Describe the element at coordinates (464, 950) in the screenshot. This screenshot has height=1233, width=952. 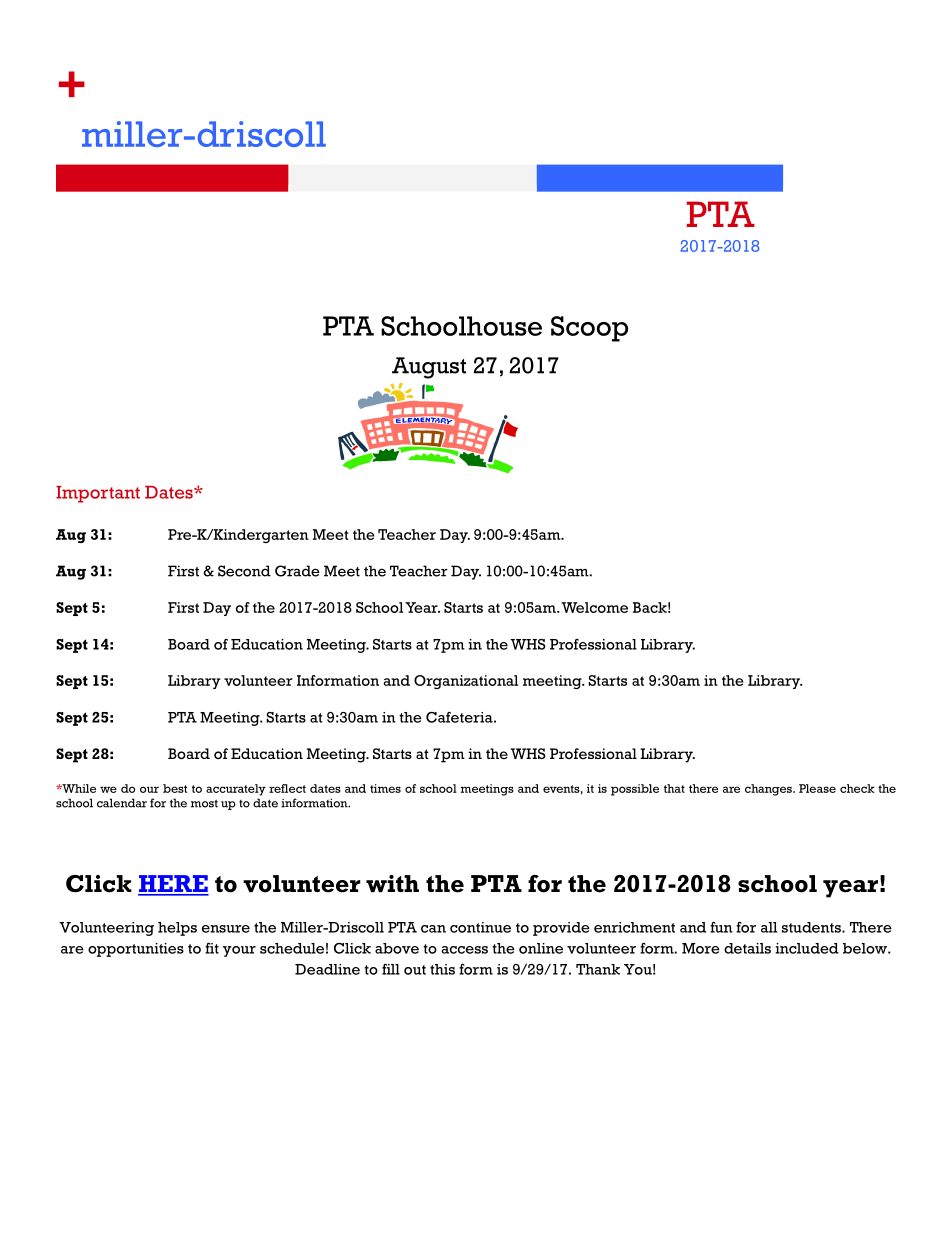
I see `access` at that location.
